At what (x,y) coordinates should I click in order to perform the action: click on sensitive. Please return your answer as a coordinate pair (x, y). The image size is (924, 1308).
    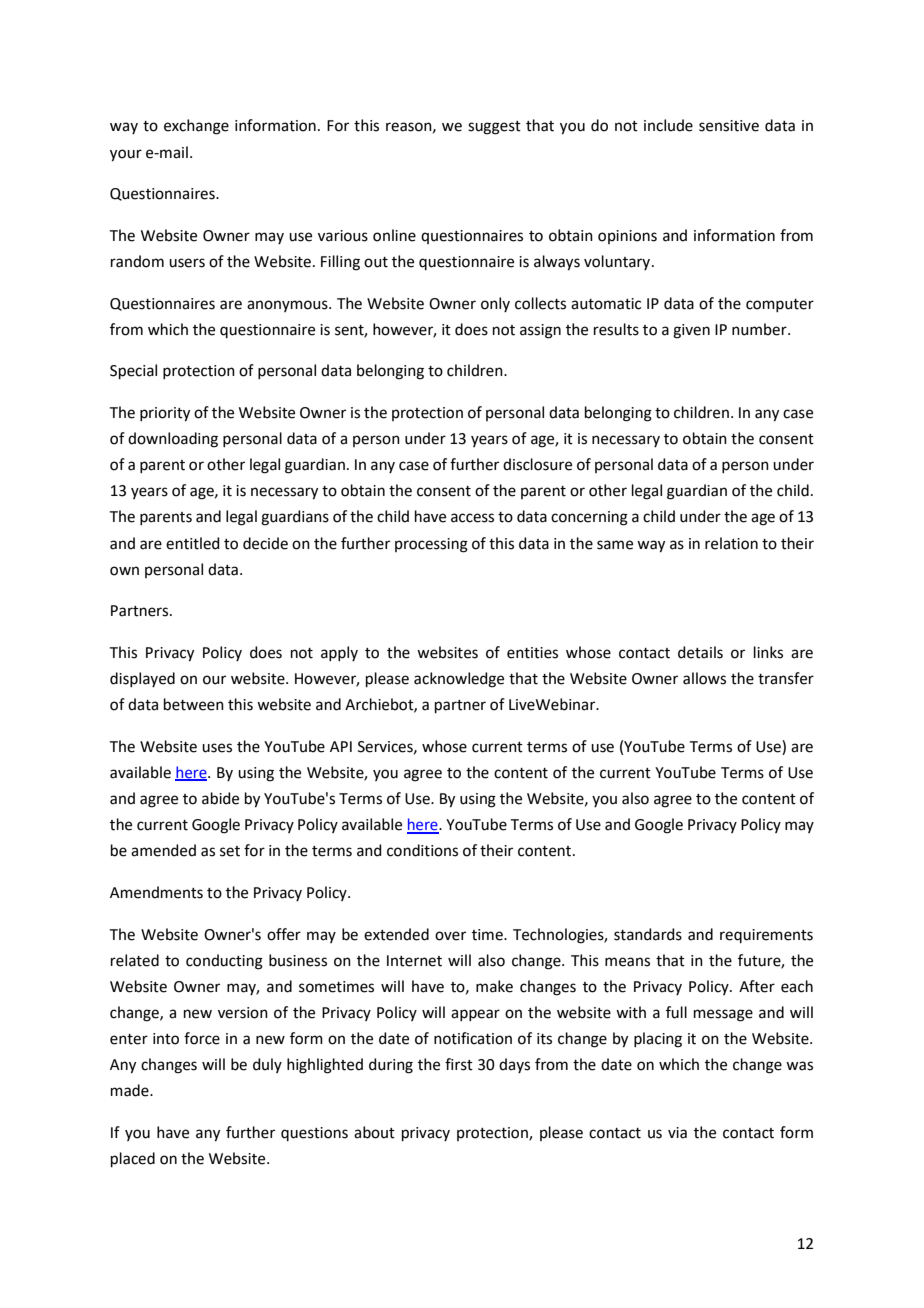
    Looking at the image, I should click on (729, 126).
